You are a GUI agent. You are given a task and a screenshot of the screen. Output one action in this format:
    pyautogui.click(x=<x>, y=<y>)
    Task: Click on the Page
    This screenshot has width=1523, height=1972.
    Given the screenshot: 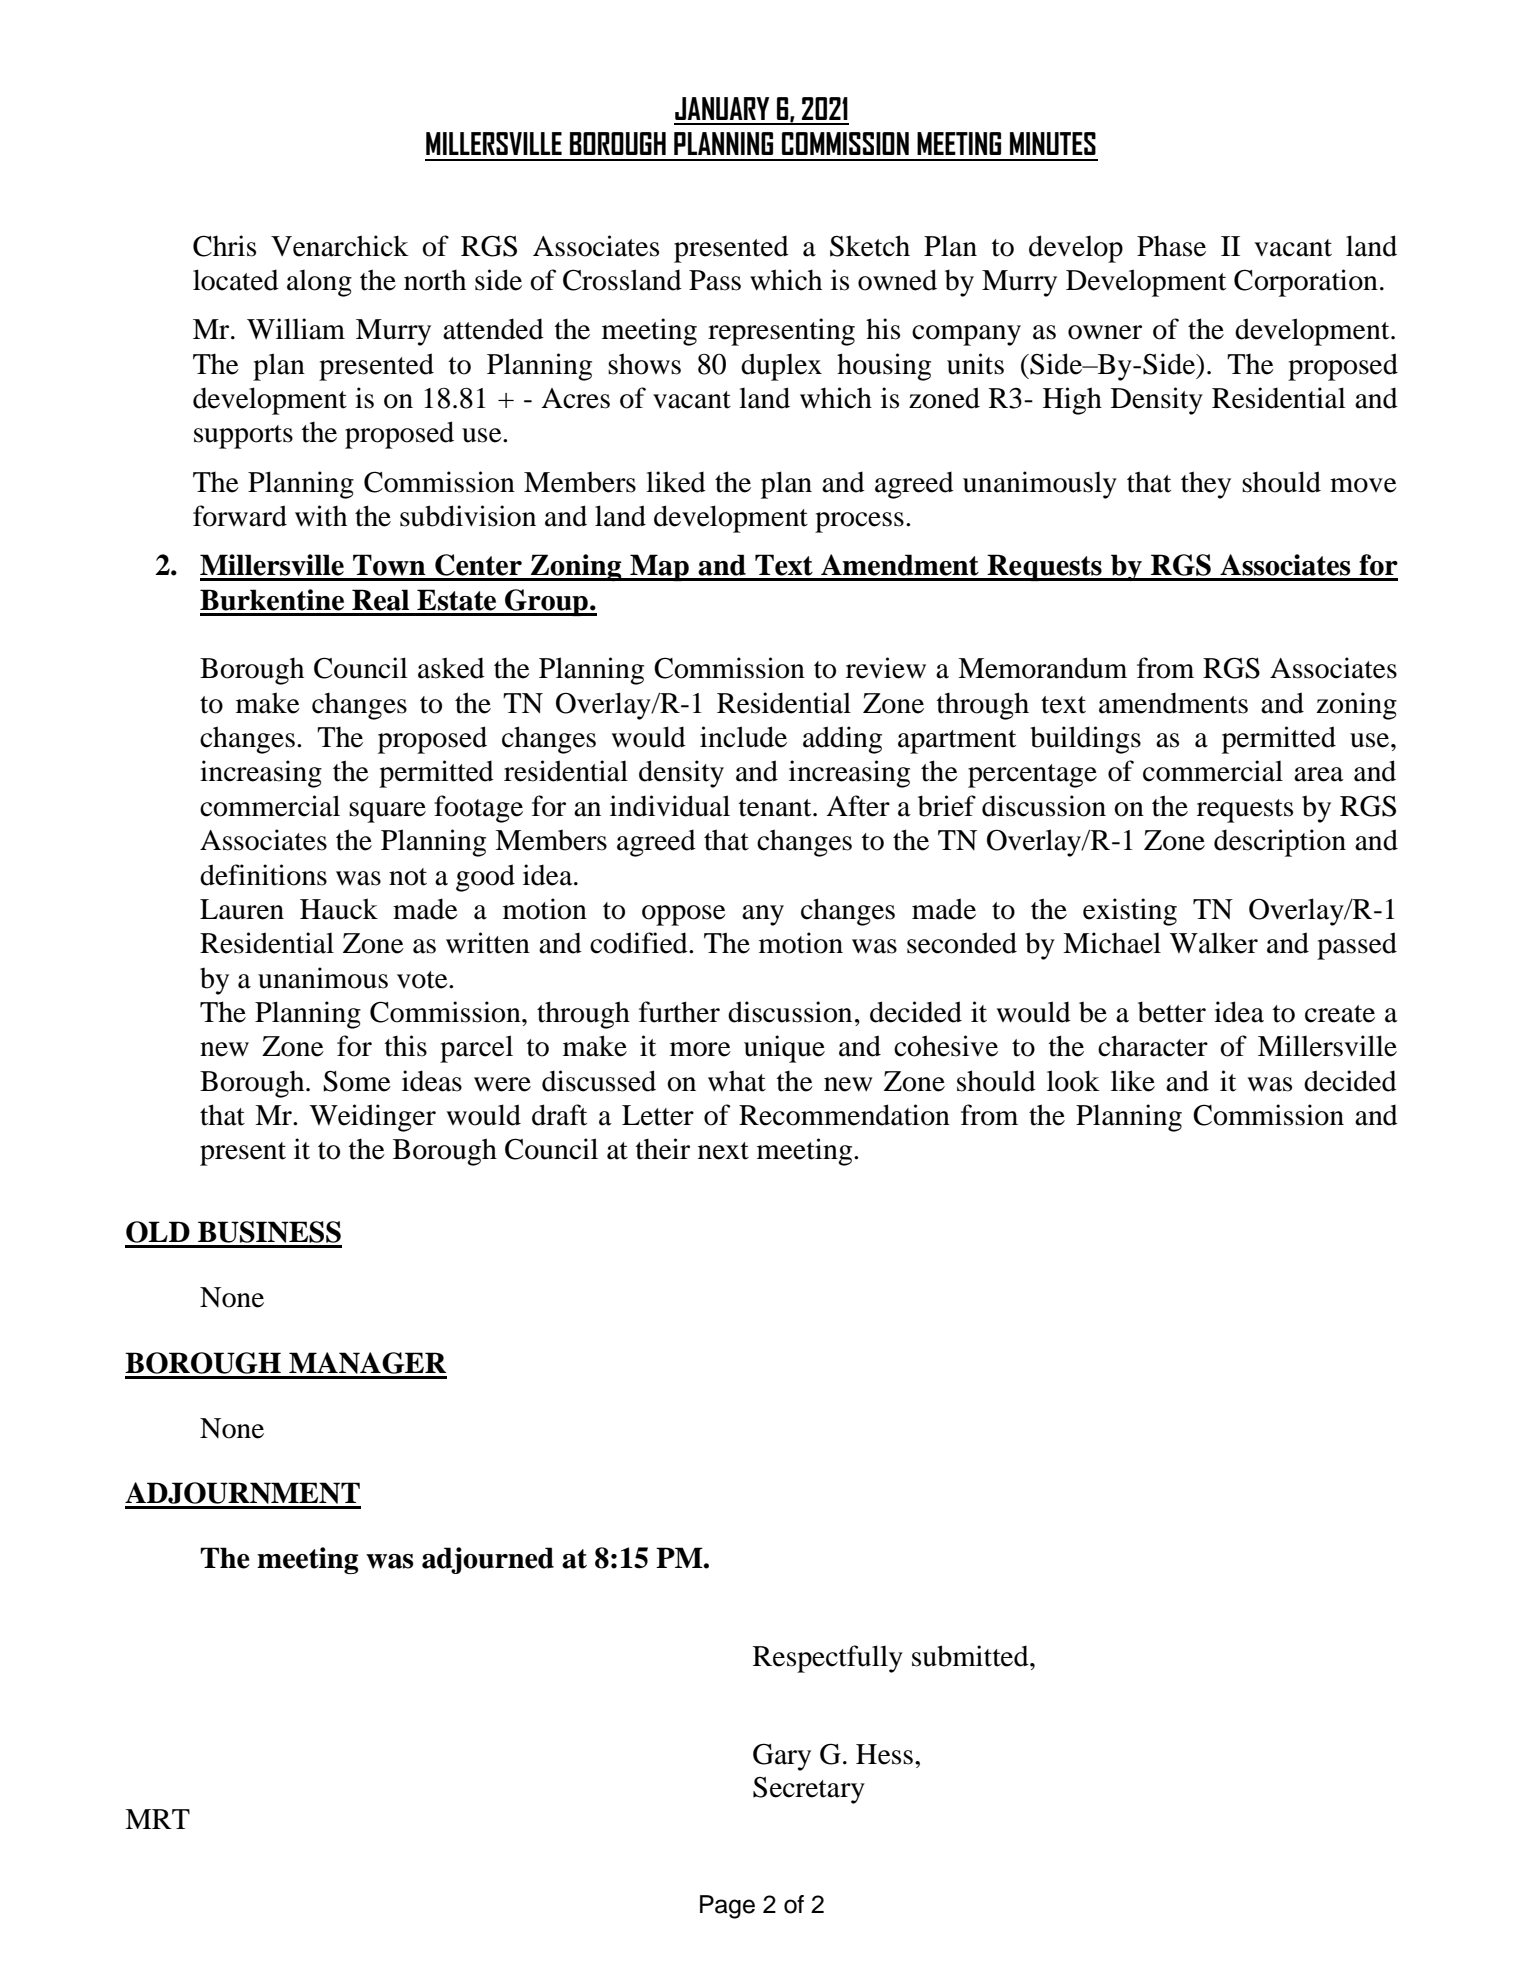 What is the action you would take?
    pyautogui.click(x=727, y=1907)
